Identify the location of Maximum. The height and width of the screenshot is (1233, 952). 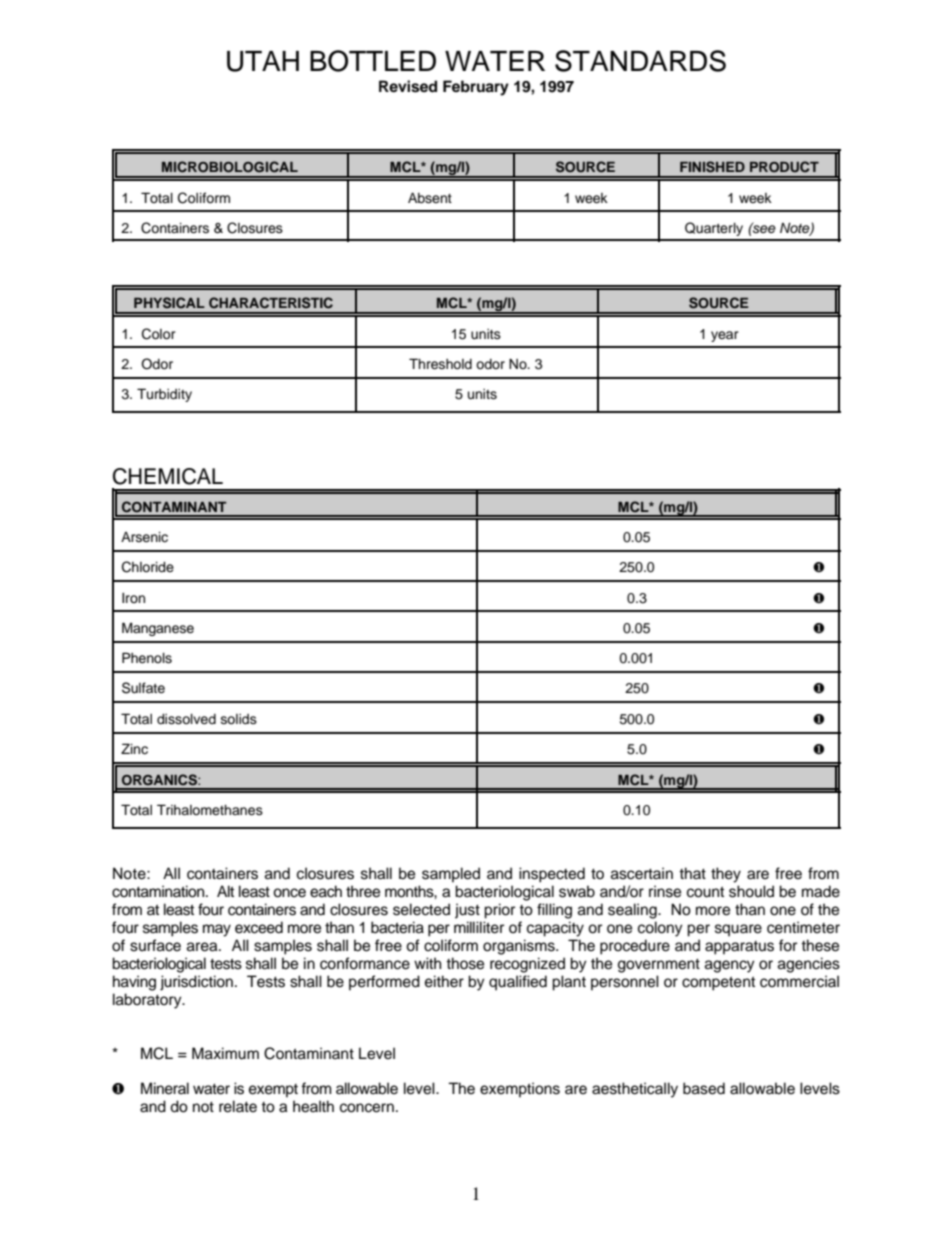
(225, 1053).
